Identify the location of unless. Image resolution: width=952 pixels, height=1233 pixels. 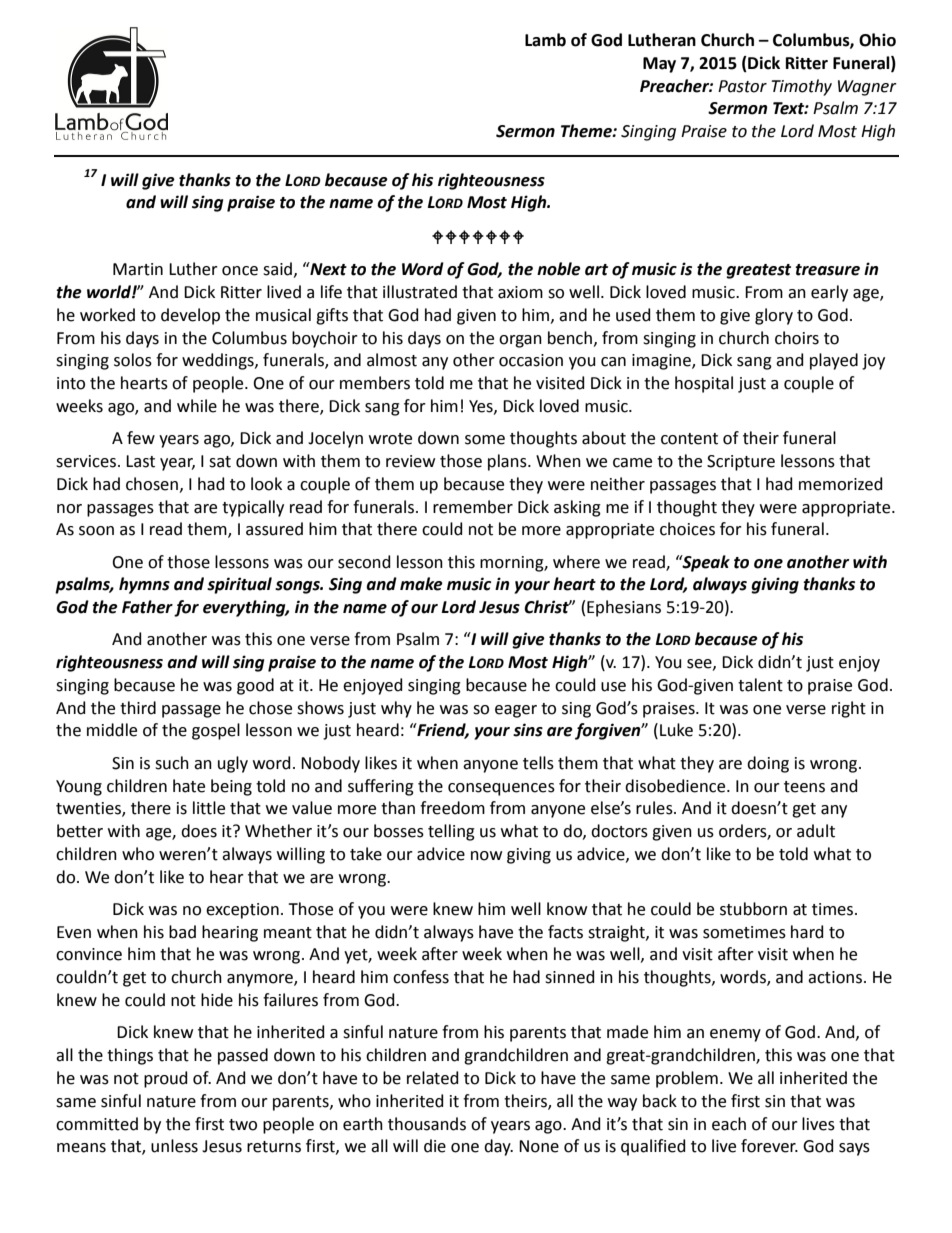
(174, 1146).
